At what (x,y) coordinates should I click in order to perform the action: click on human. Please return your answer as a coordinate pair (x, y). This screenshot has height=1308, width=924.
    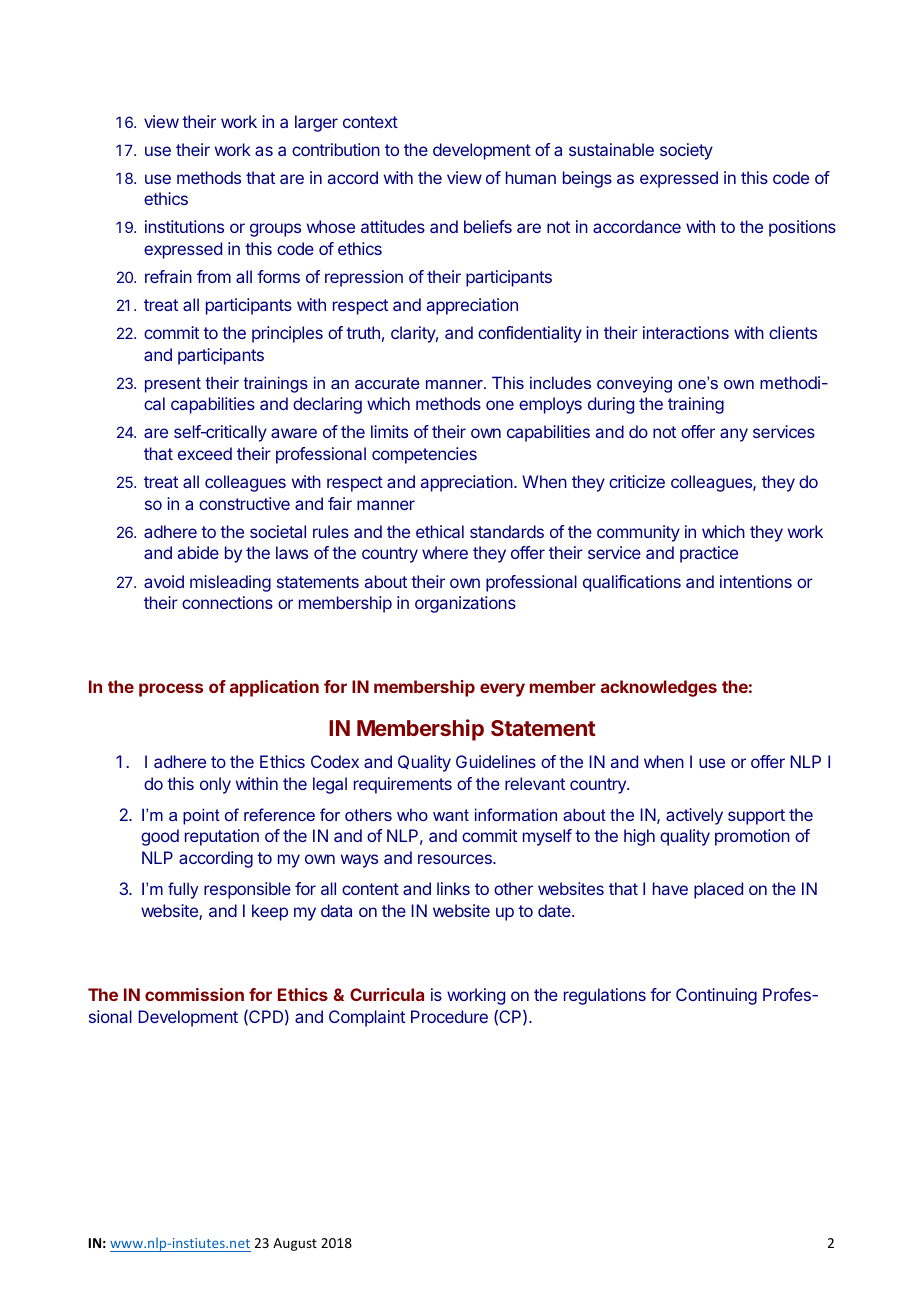
    Looking at the image, I should click on (531, 177).
